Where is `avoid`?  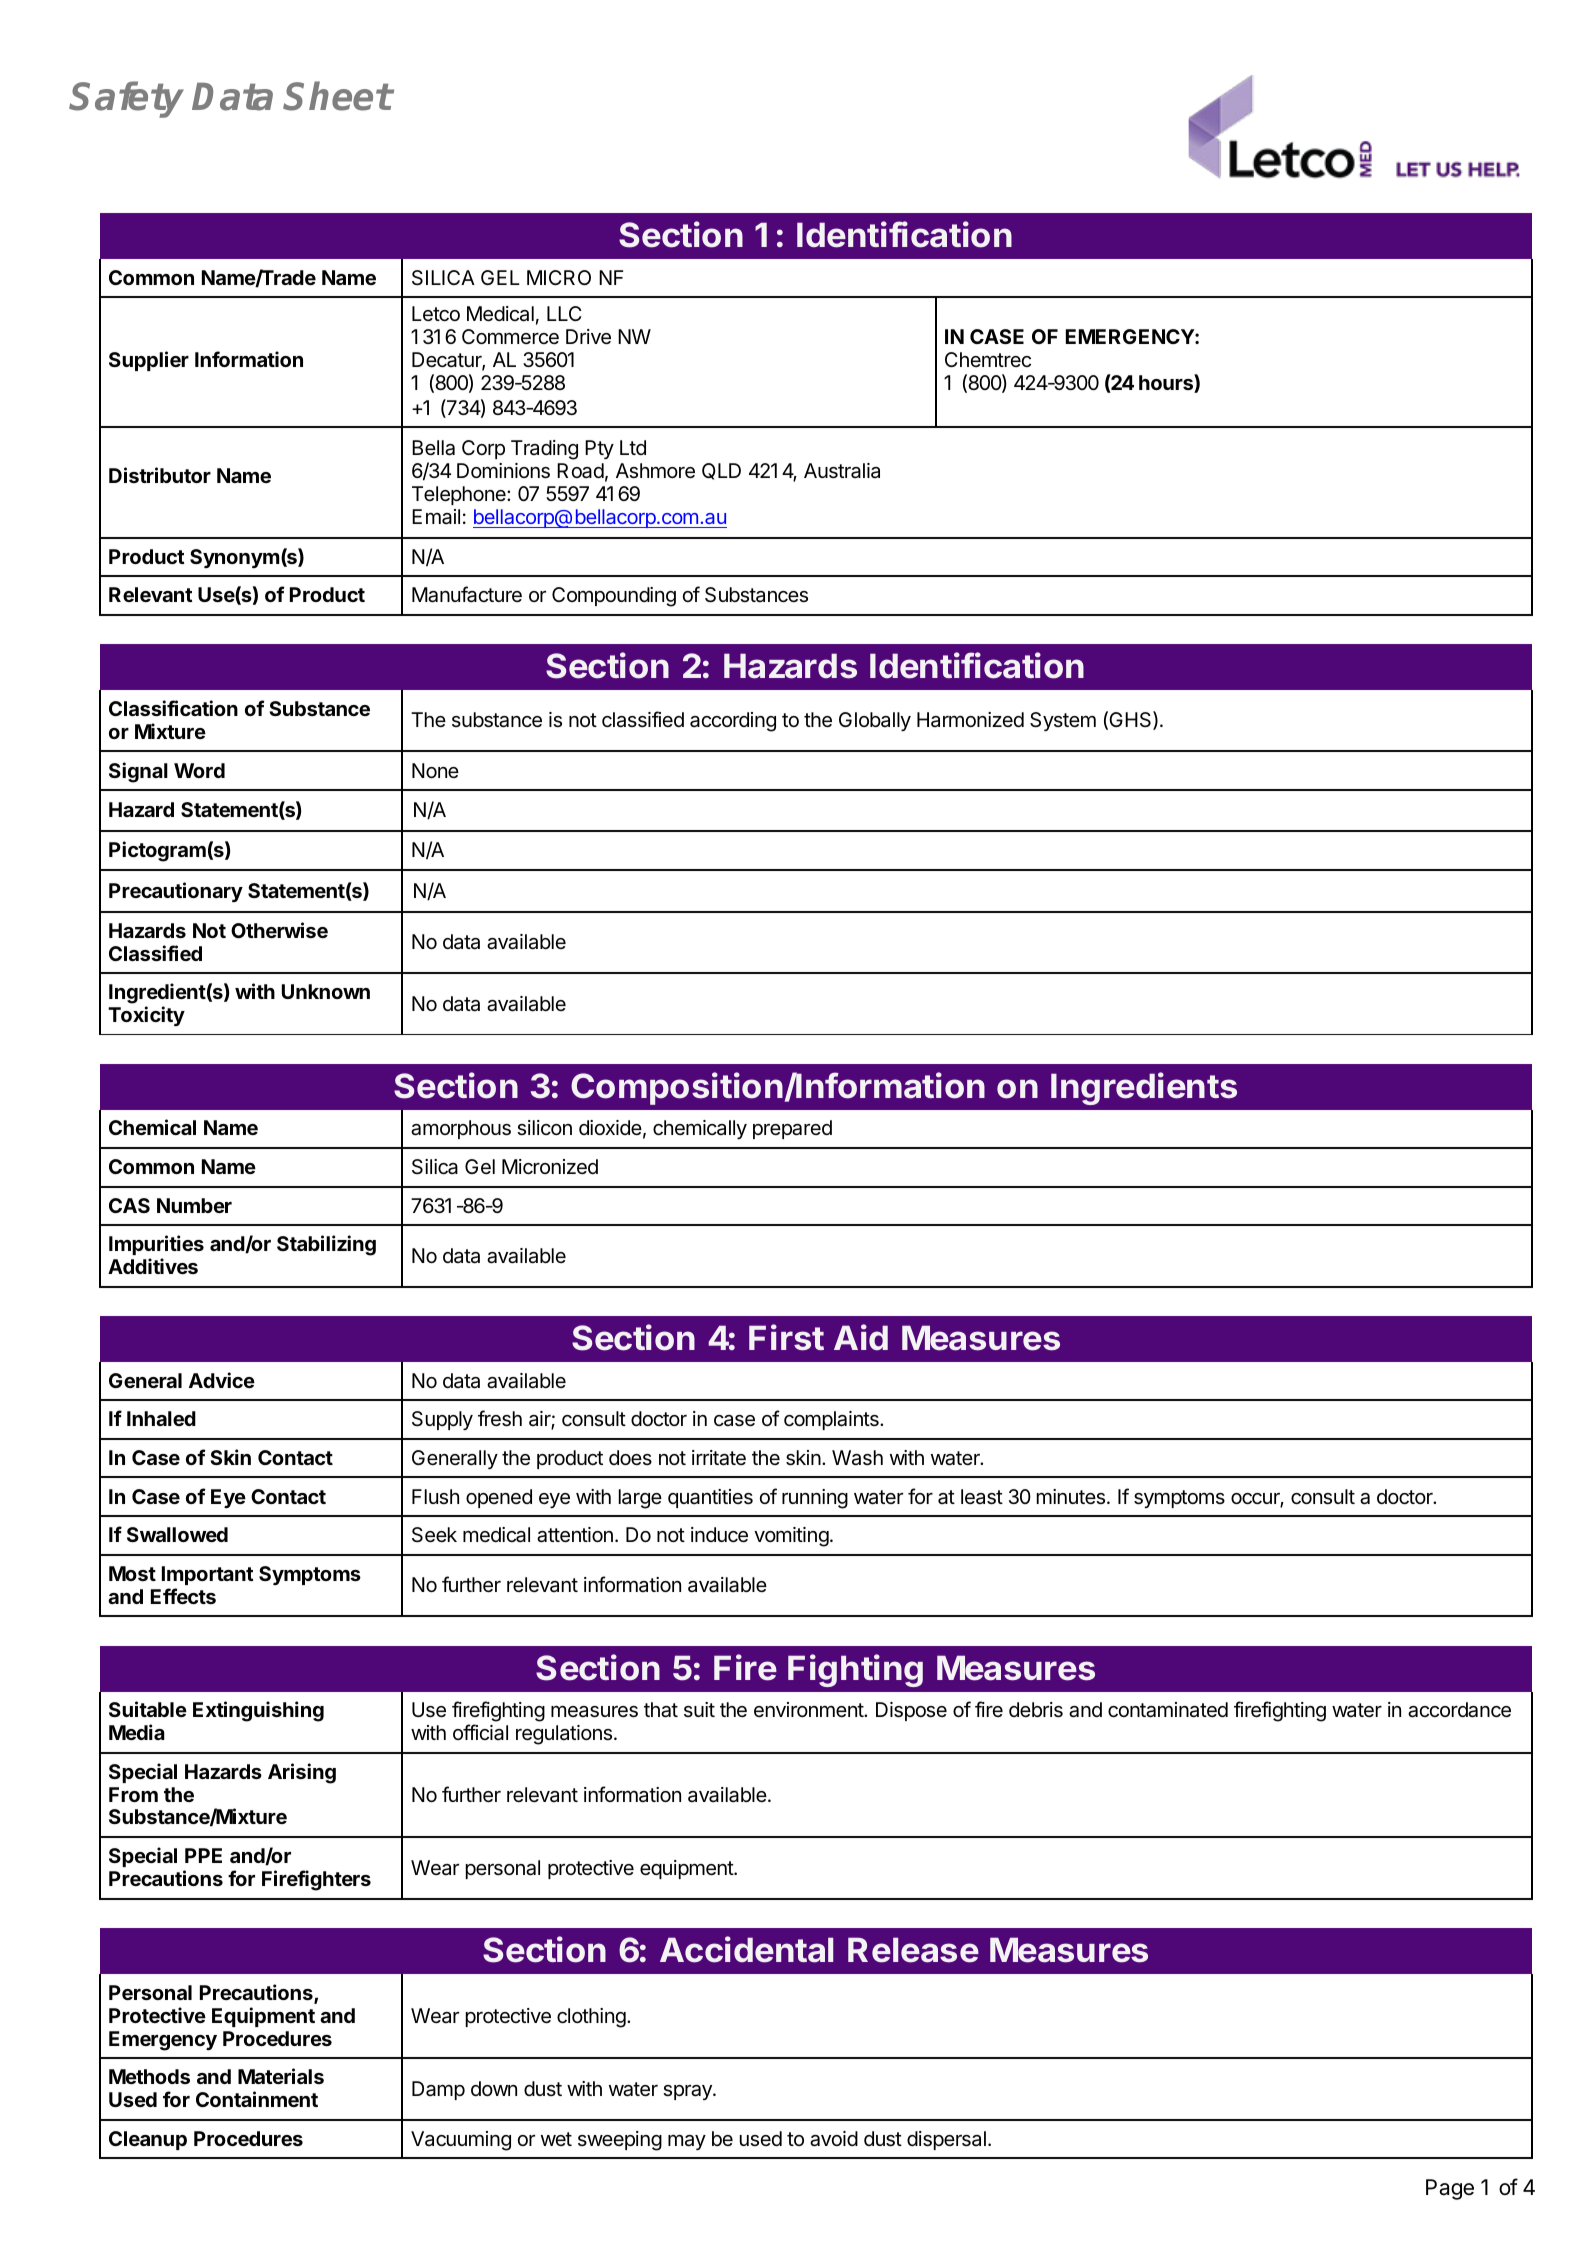 avoid is located at coordinates (834, 2139).
